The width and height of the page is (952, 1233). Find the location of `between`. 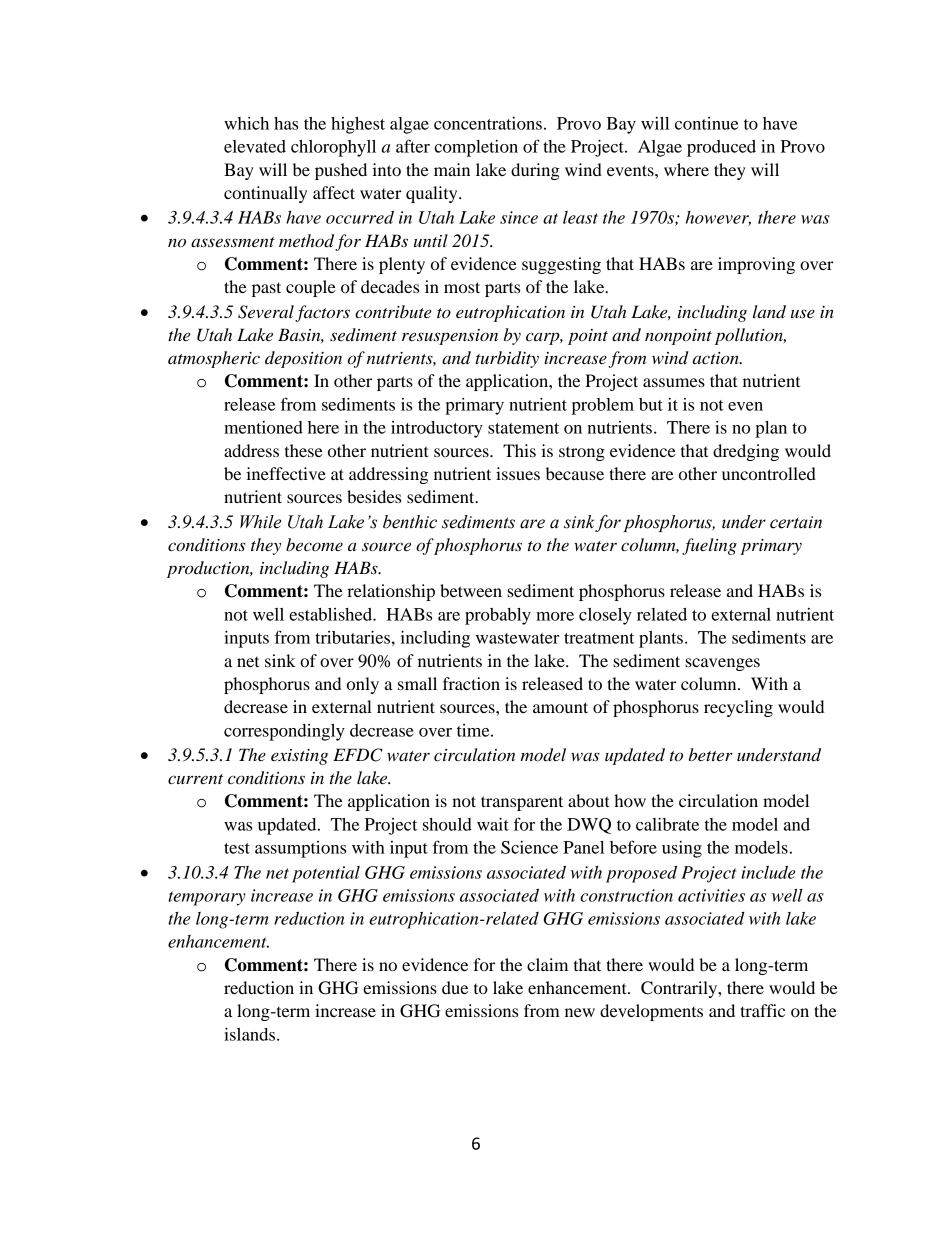

between is located at coordinates (471, 590).
